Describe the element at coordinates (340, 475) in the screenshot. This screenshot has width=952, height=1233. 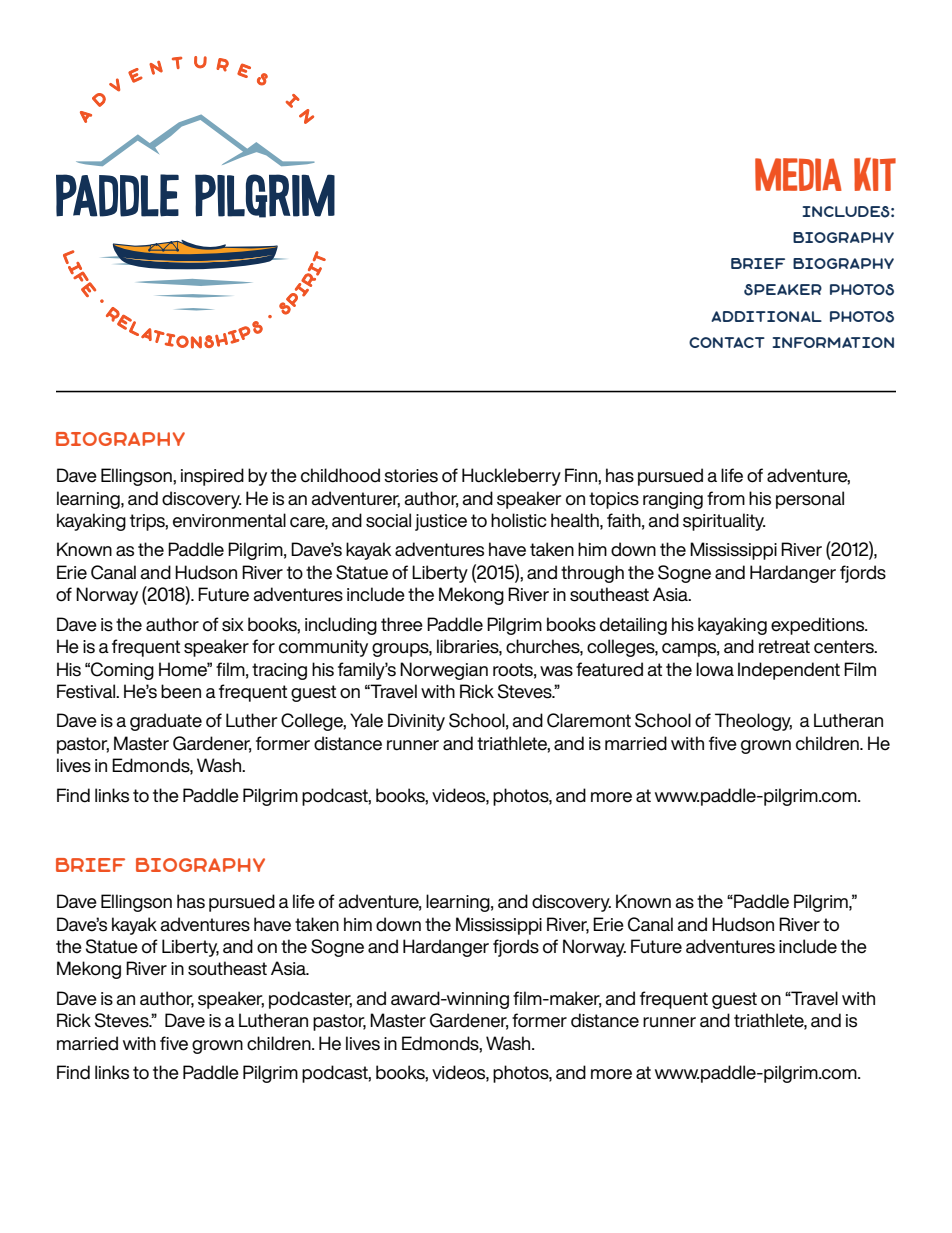
I see `childhood` at that location.
